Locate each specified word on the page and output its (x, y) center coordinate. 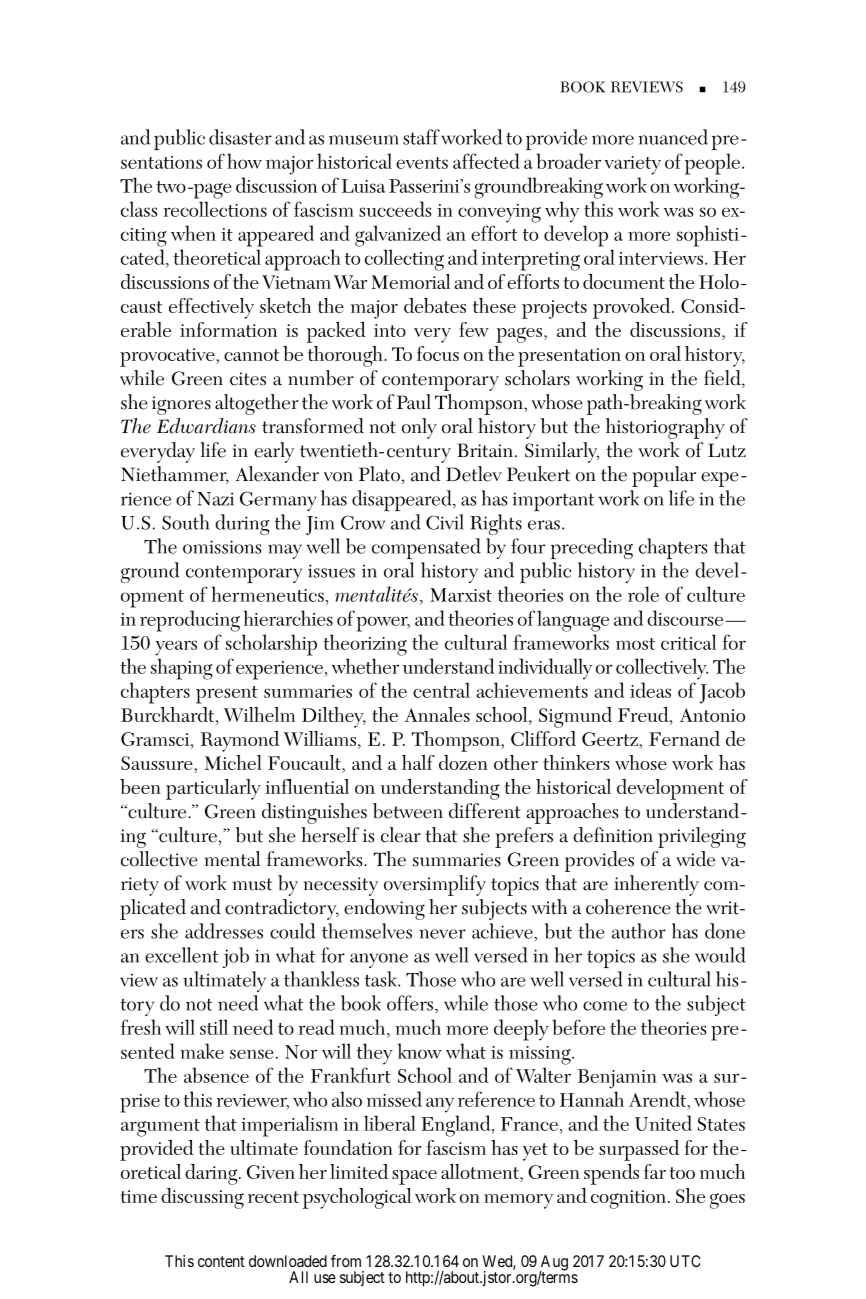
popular (664, 476)
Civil (445, 522)
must (252, 884)
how (244, 161)
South (185, 522)
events (422, 163)
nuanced (673, 137)
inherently (656, 885)
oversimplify (435, 885)
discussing (202, 1198)
